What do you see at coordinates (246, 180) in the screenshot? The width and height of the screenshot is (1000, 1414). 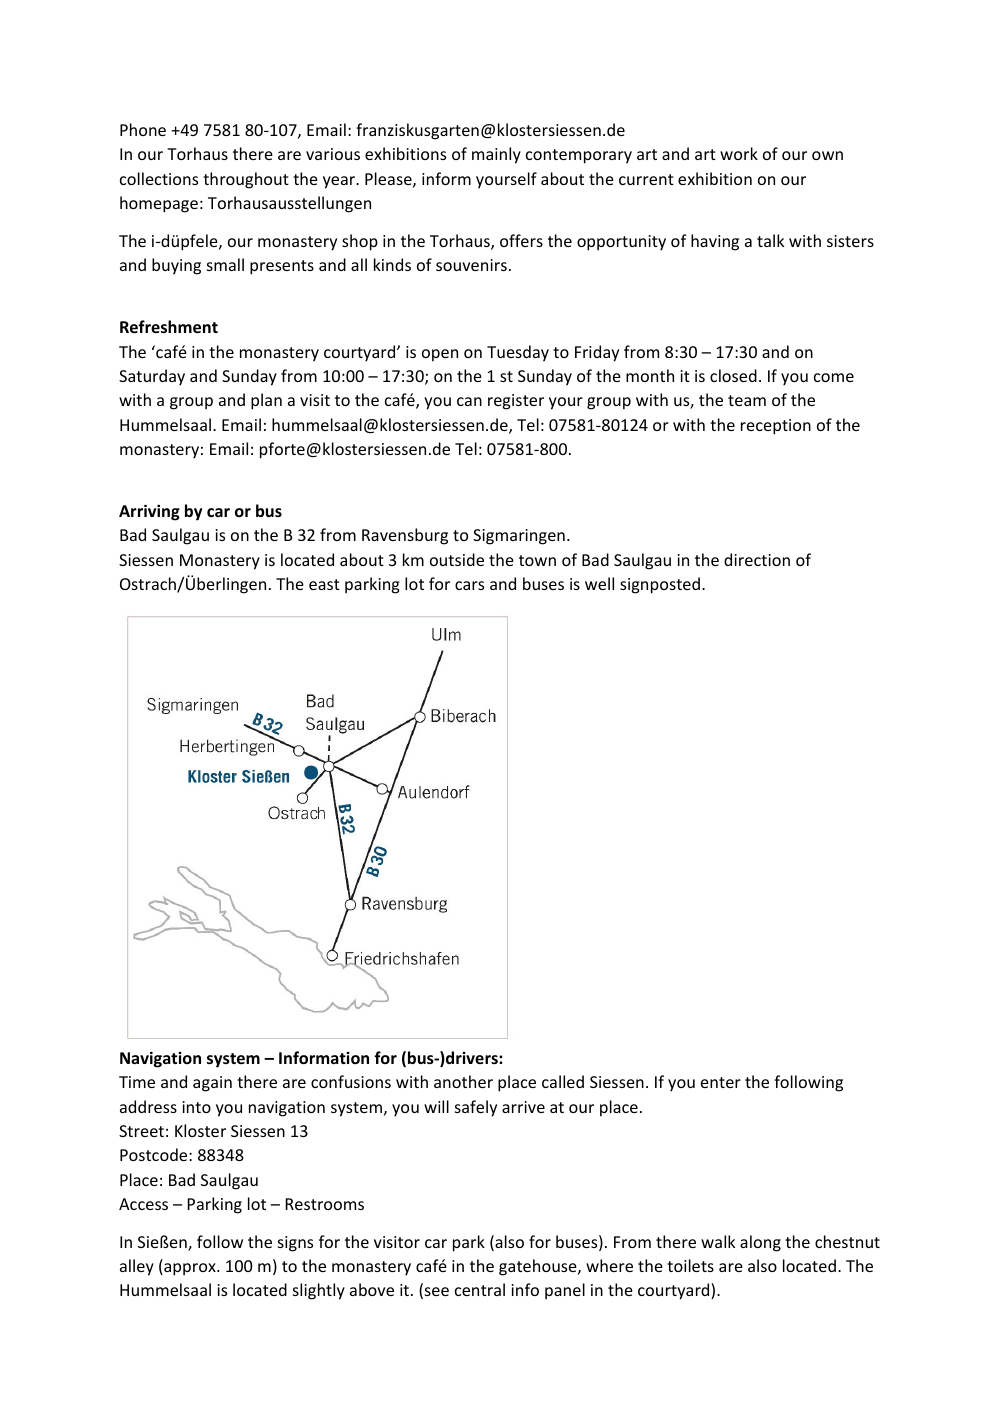 I see `throughout` at bounding box center [246, 180].
